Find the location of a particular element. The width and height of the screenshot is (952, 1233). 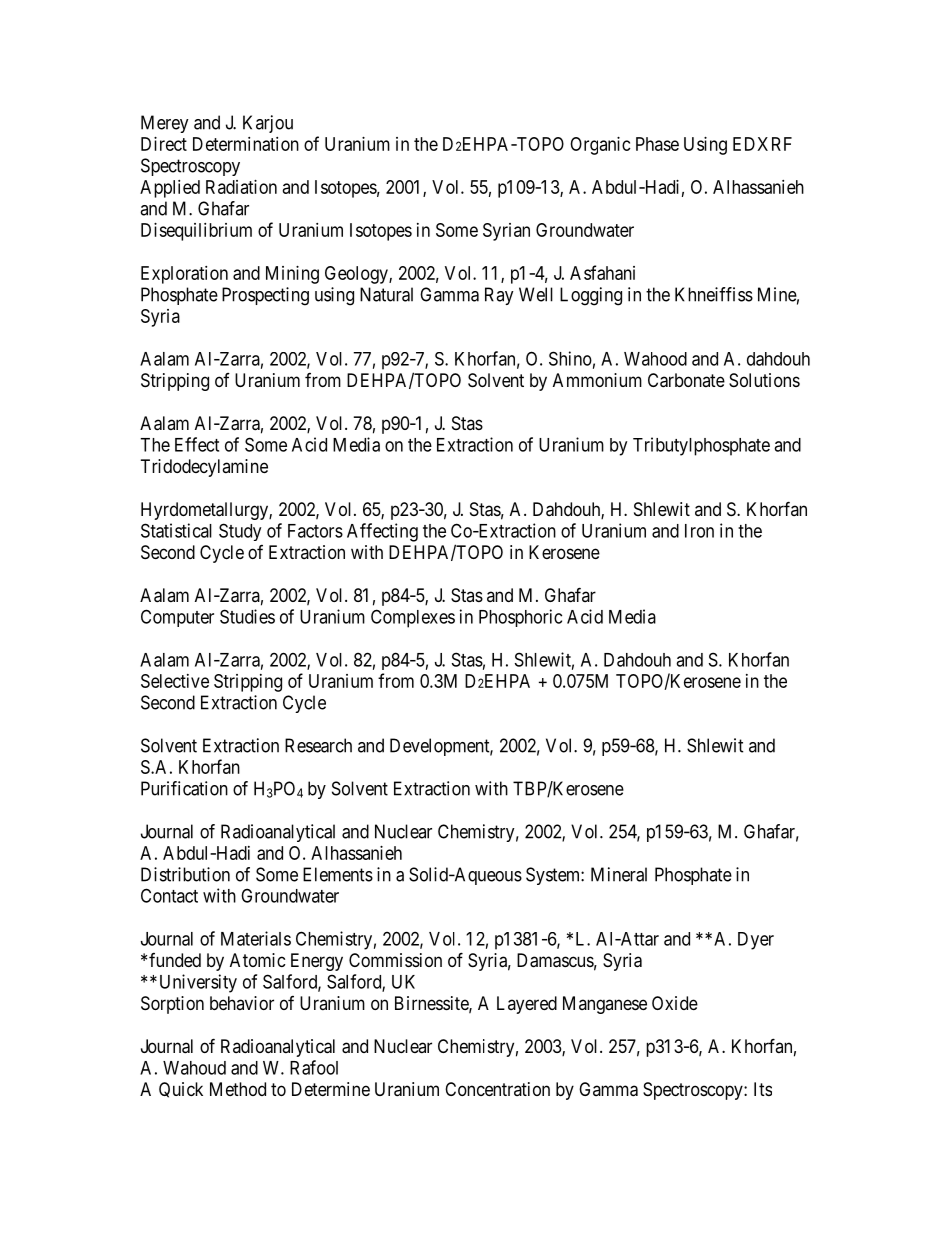

Radiation is located at coordinates (241, 187).
